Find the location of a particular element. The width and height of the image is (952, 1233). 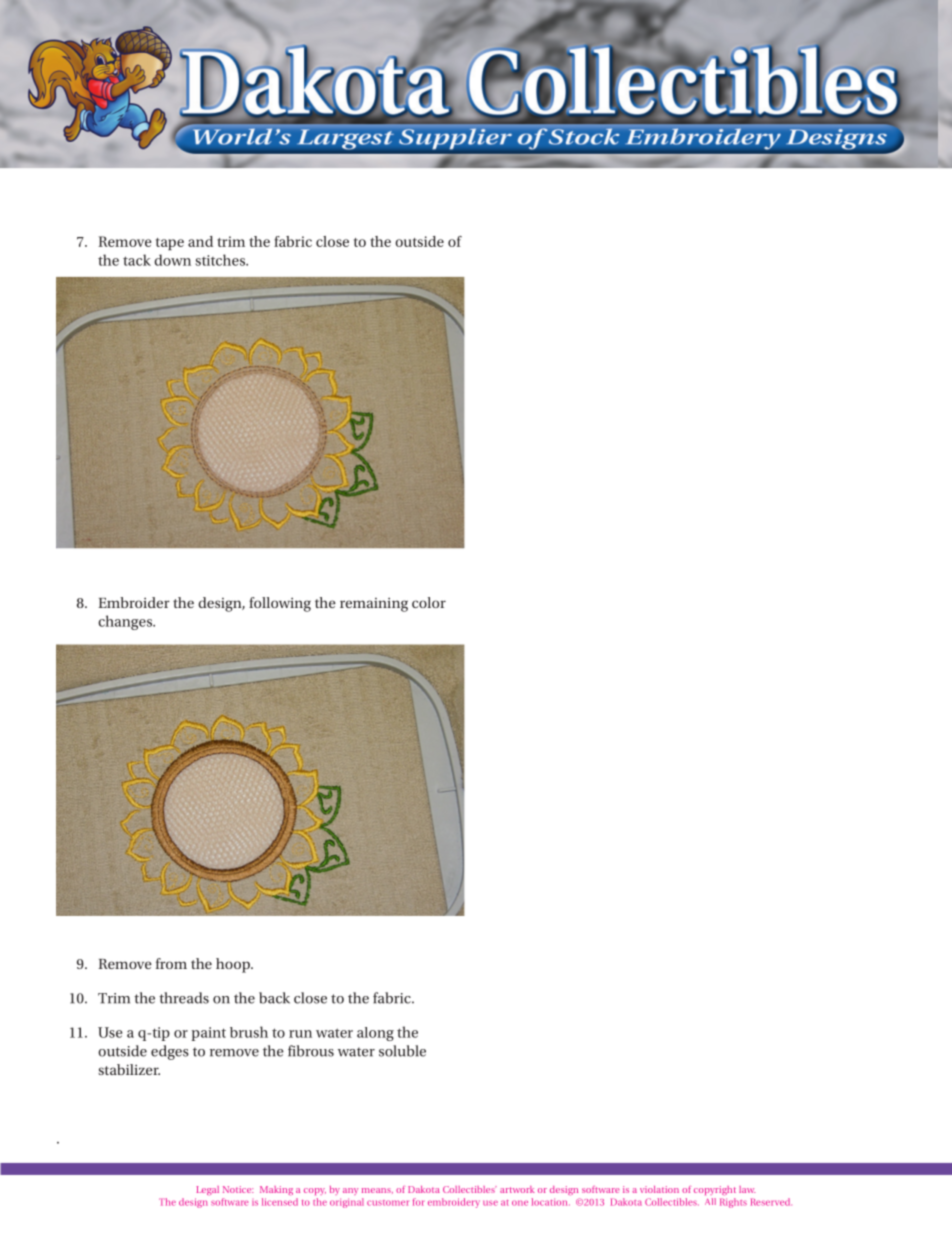

for is located at coordinates (418, 1202).
